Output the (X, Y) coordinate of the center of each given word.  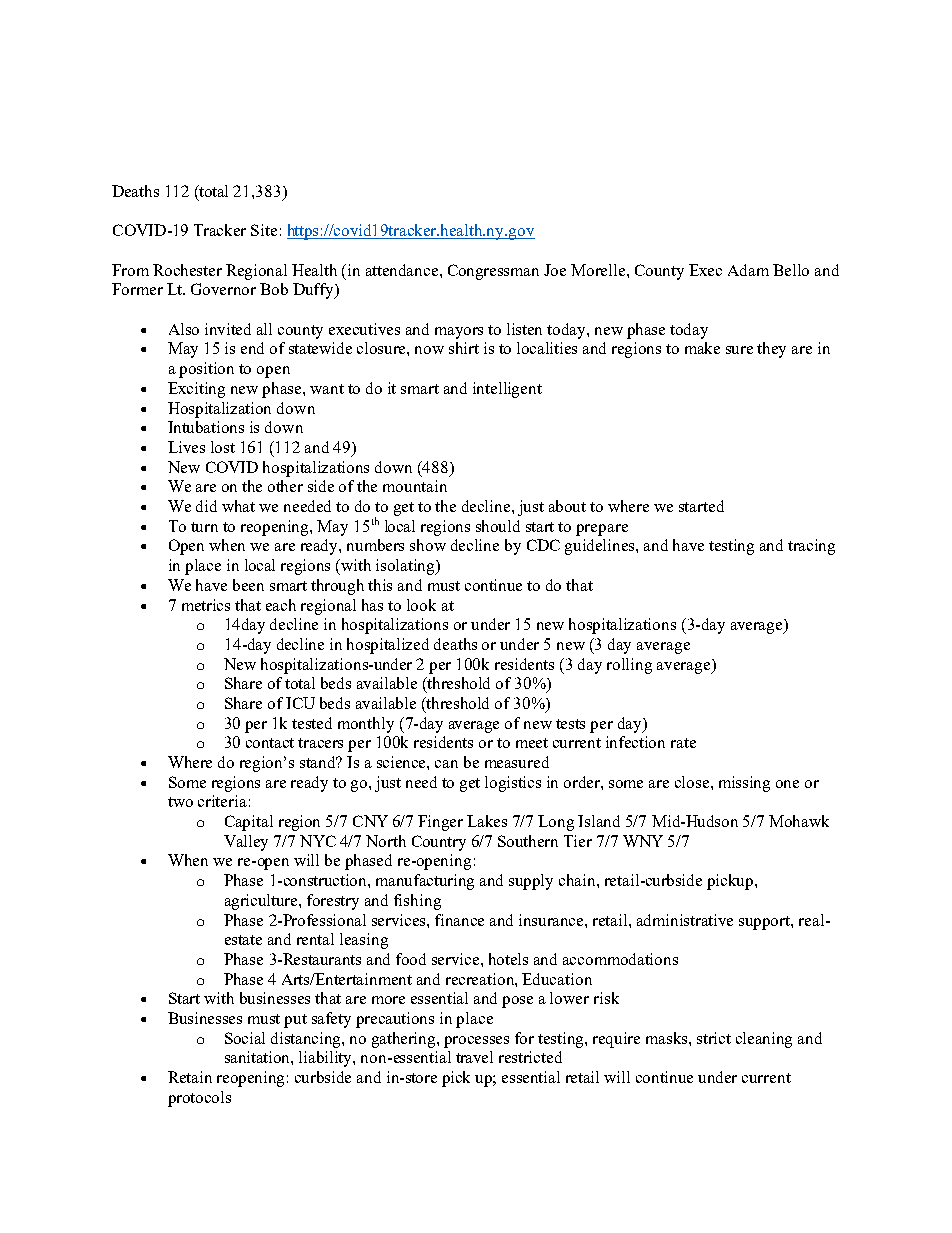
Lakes (487, 821)
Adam (748, 270)
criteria (222, 801)
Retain (190, 1077)
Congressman (493, 272)
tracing (811, 547)
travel (474, 1057)
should (498, 526)
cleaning (764, 1040)
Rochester (187, 270)
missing (744, 784)
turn (204, 527)
